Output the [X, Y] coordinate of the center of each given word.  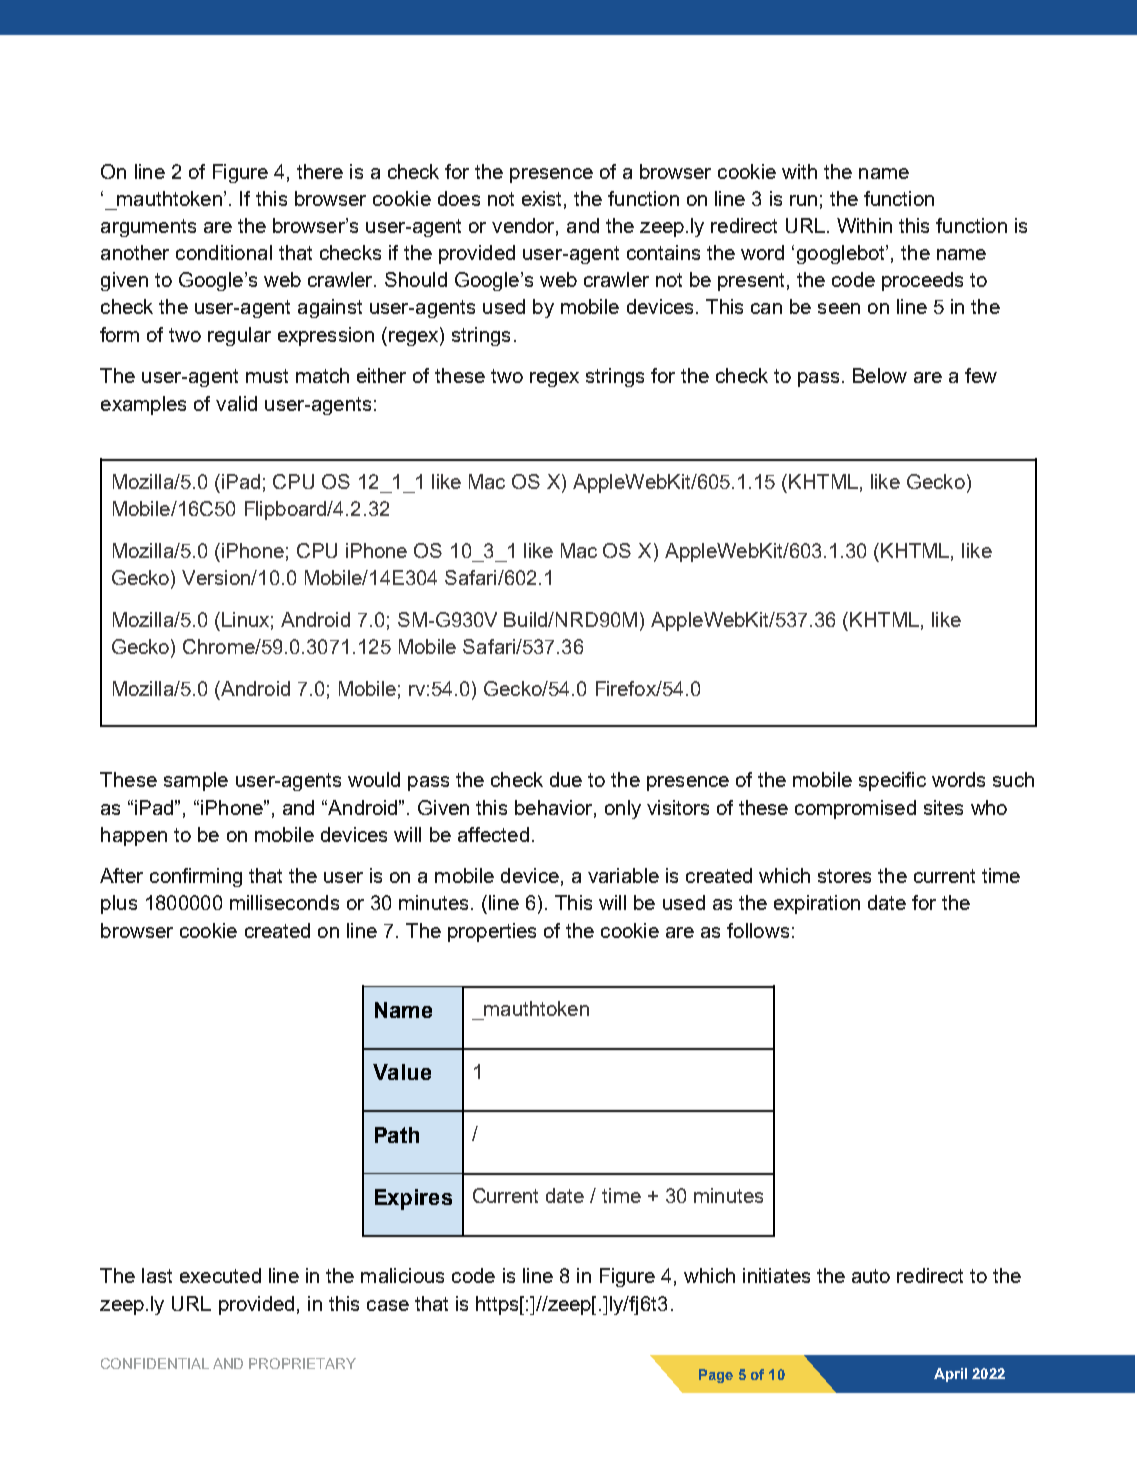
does [459, 198]
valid [236, 403]
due [566, 779]
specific [892, 781]
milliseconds [284, 902]
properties [492, 932]
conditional [224, 252]
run [803, 200]
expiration [817, 904]
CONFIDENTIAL [155, 1363]
